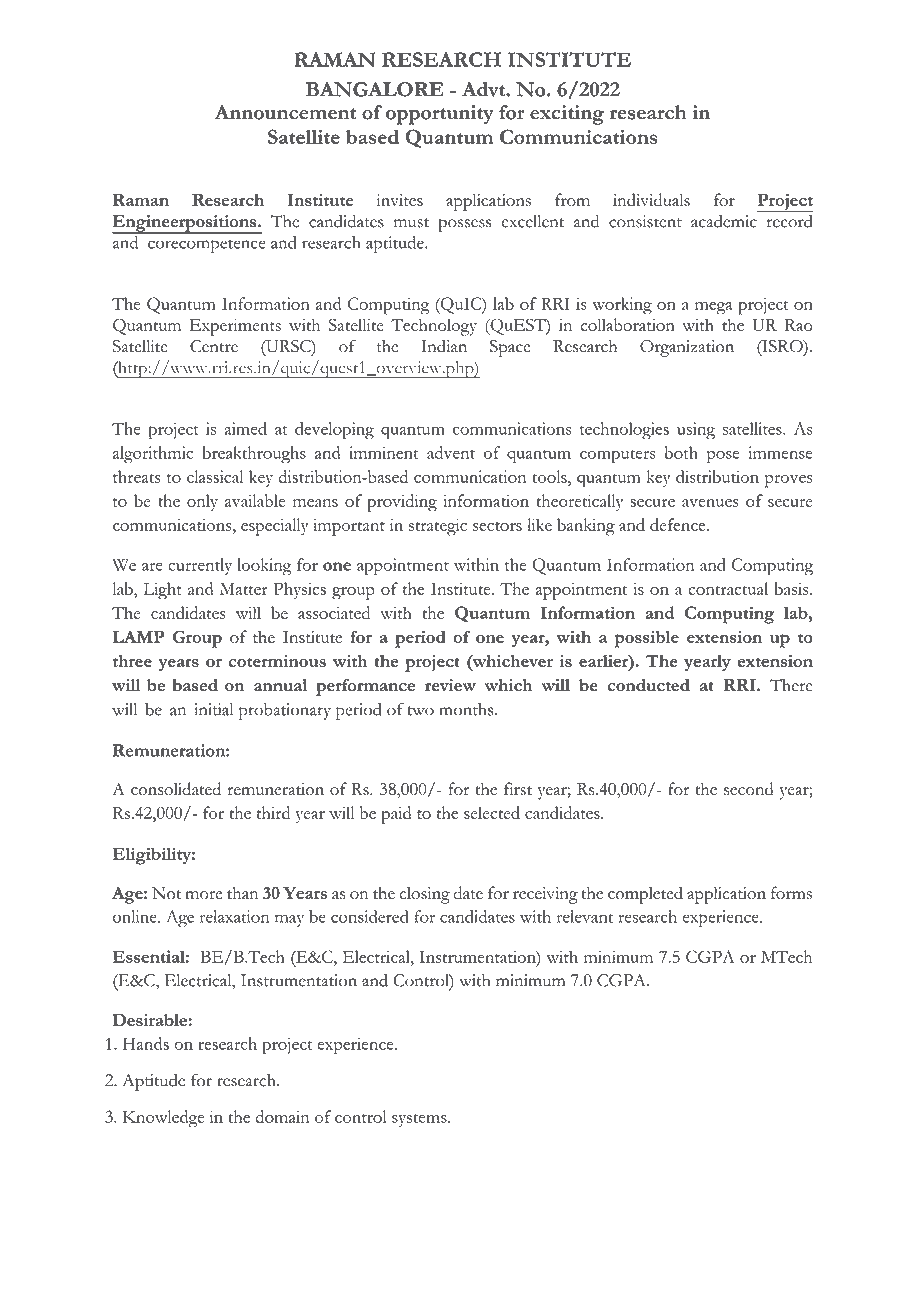 This screenshot has width=924, height=1308. Describe the element at coordinates (235, 327) in the screenshot. I see `Experiments` at that location.
